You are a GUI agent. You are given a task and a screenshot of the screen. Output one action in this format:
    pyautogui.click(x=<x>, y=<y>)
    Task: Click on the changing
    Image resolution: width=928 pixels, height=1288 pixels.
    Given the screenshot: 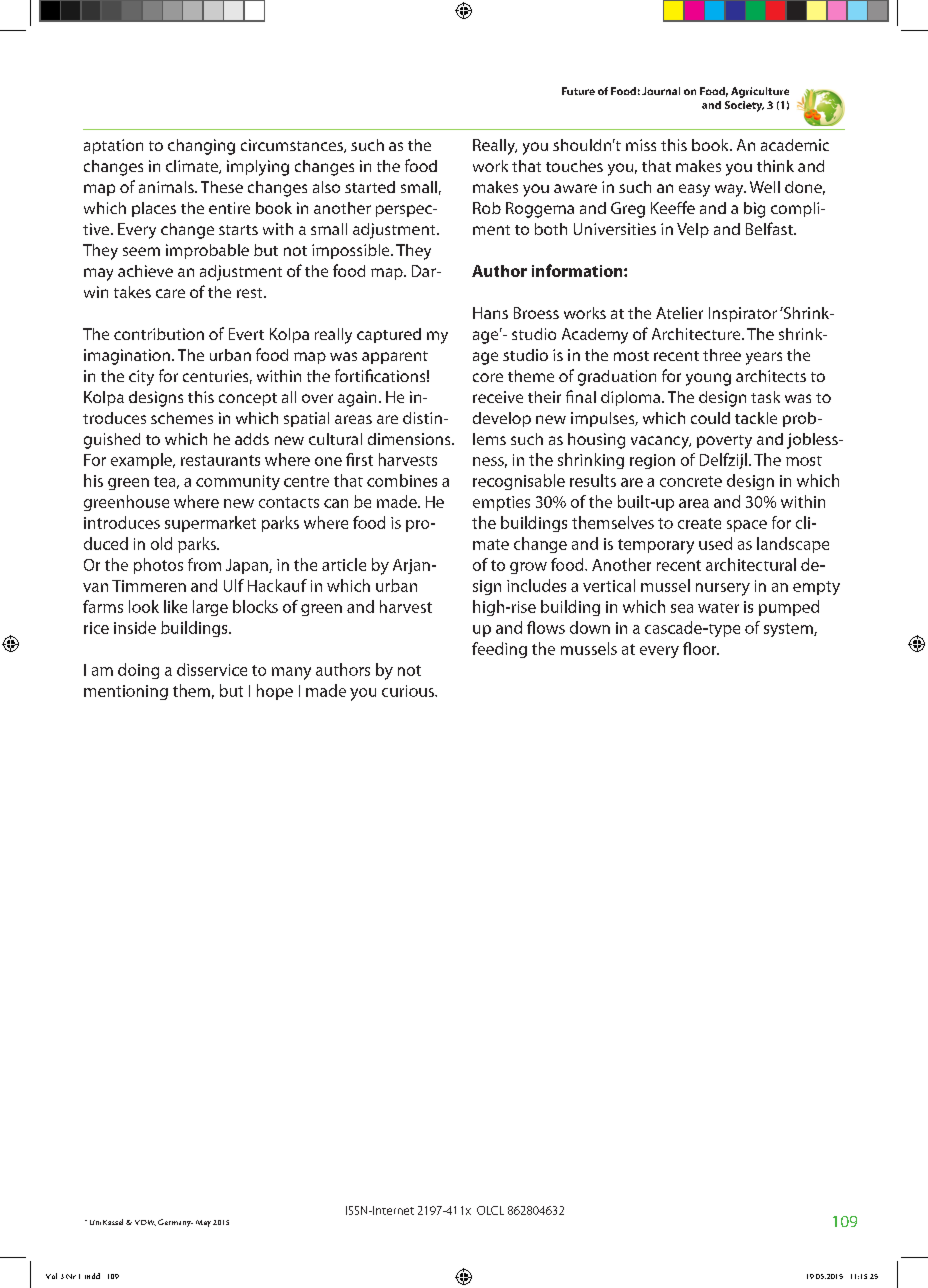 What is the action you would take?
    pyautogui.click(x=201, y=147)
